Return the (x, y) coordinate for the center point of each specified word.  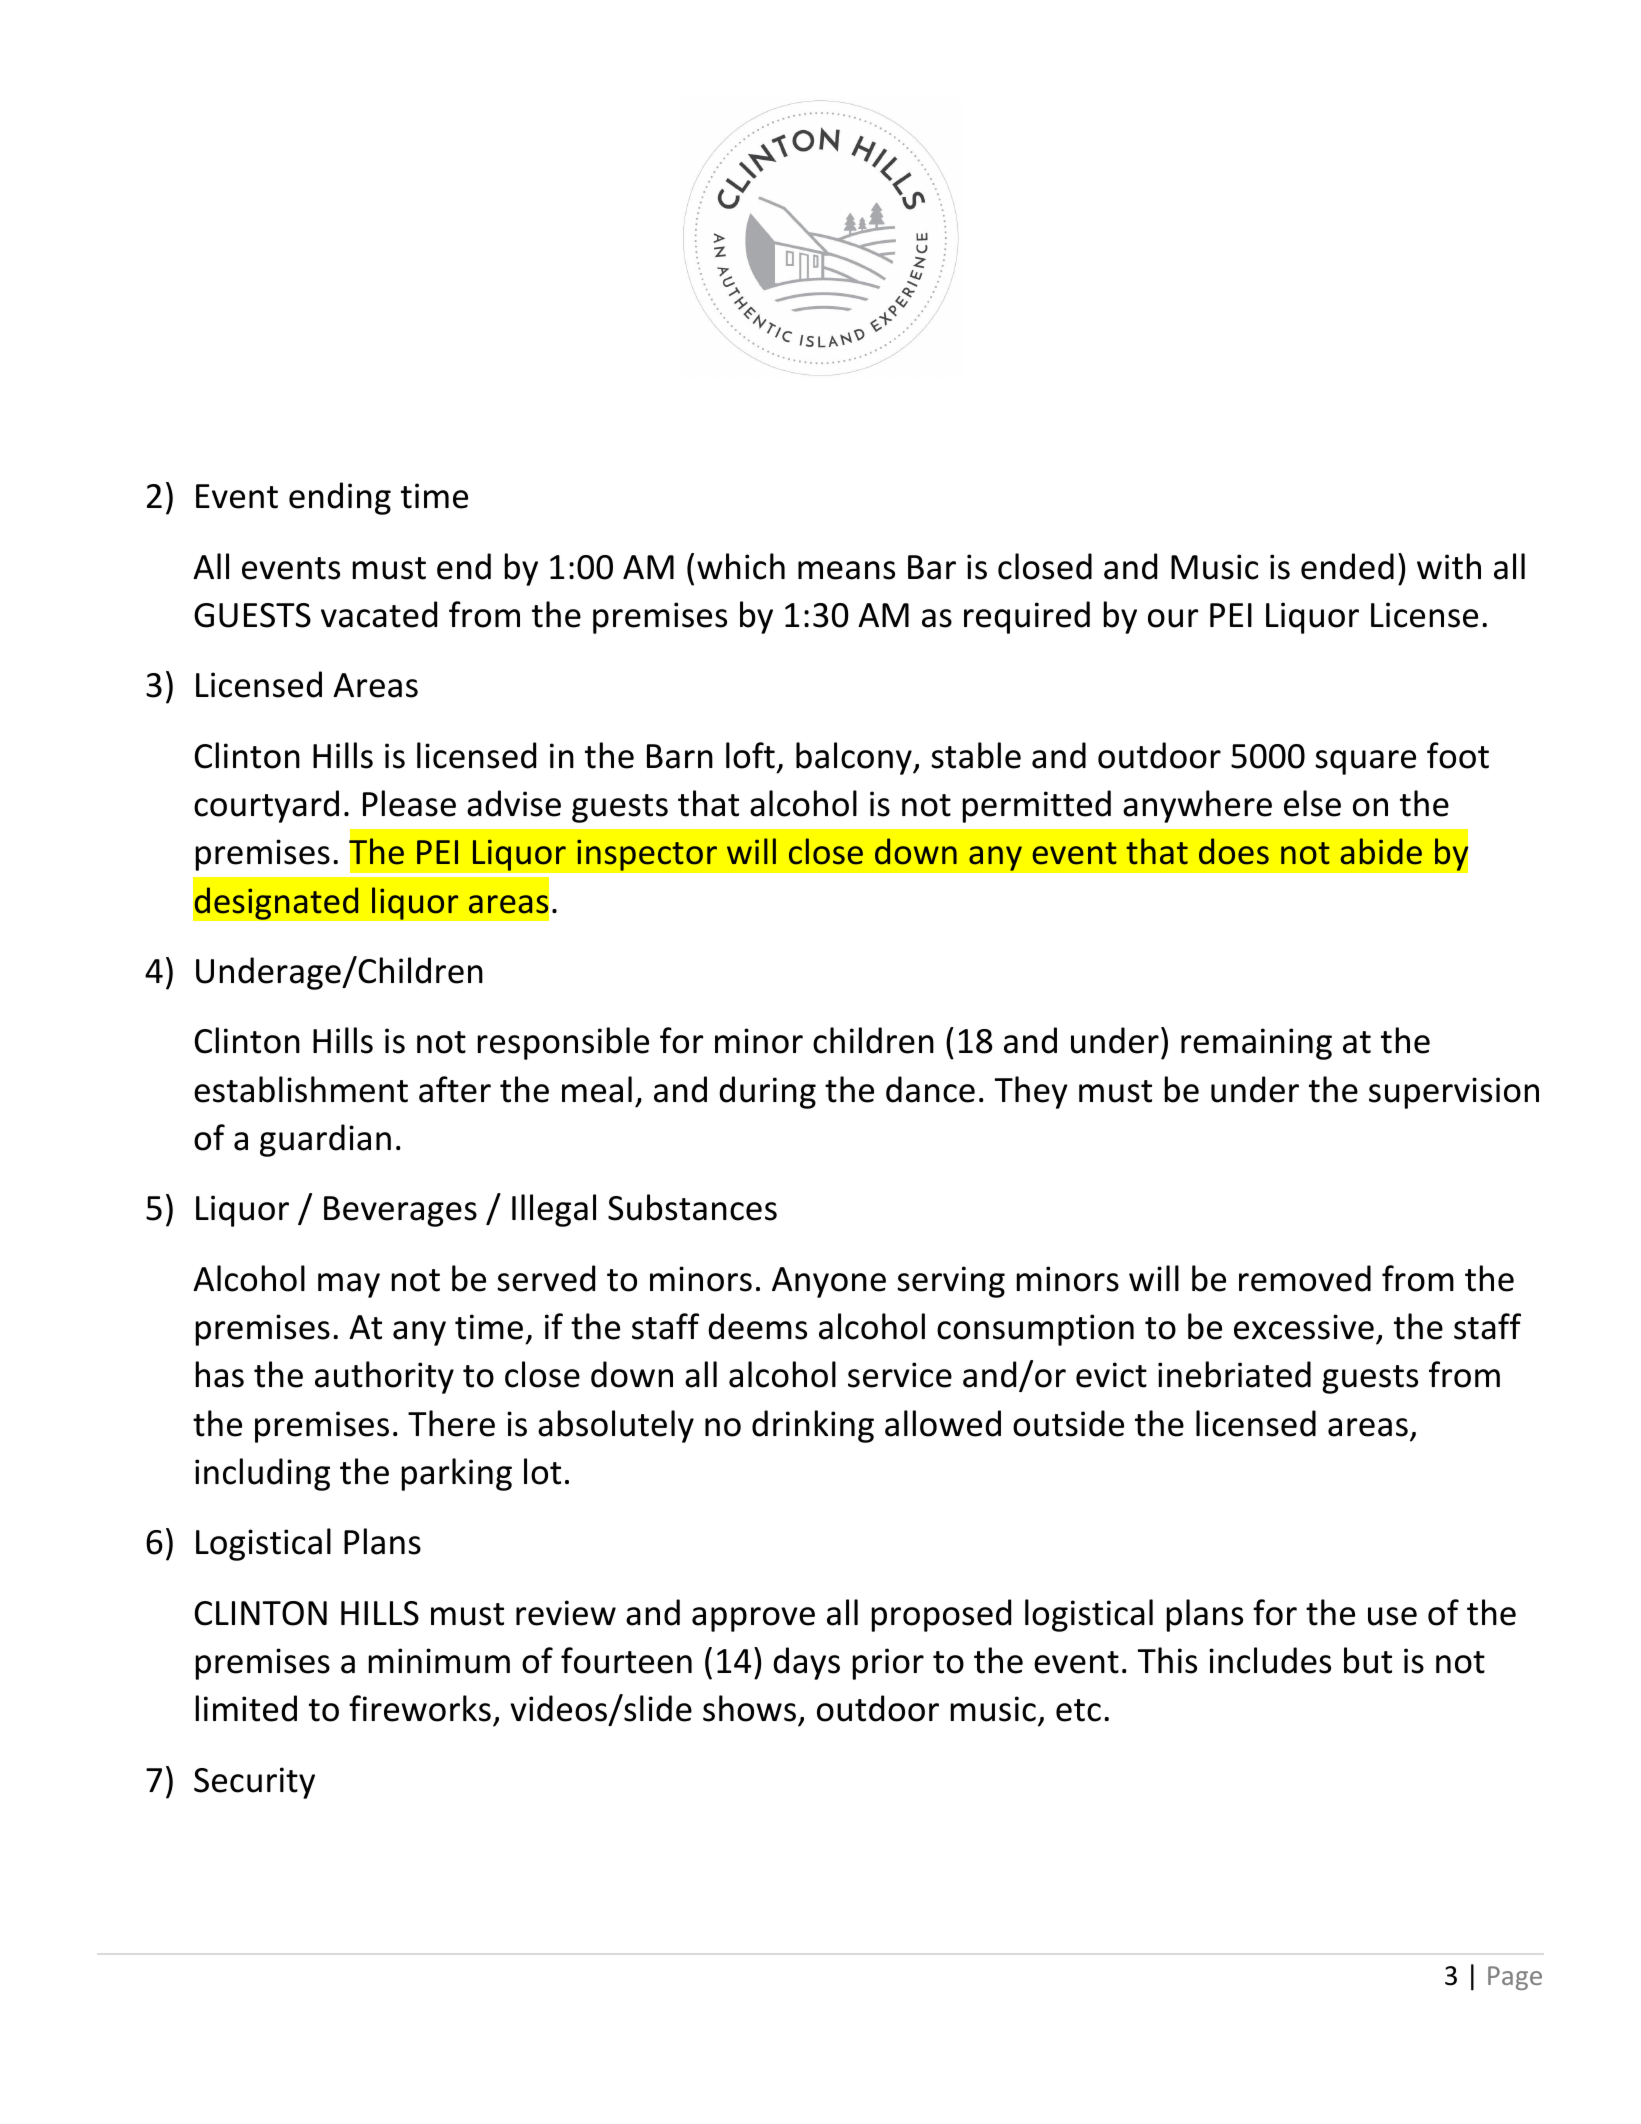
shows (749, 1708)
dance (930, 1089)
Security (254, 1783)
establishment (301, 1089)
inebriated (1234, 1374)
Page (1515, 1978)
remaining (1256, 1044)
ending (340, 498)
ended (1347, 566)
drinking (813, 1426)
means (846, 570)
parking (457, 1474)
